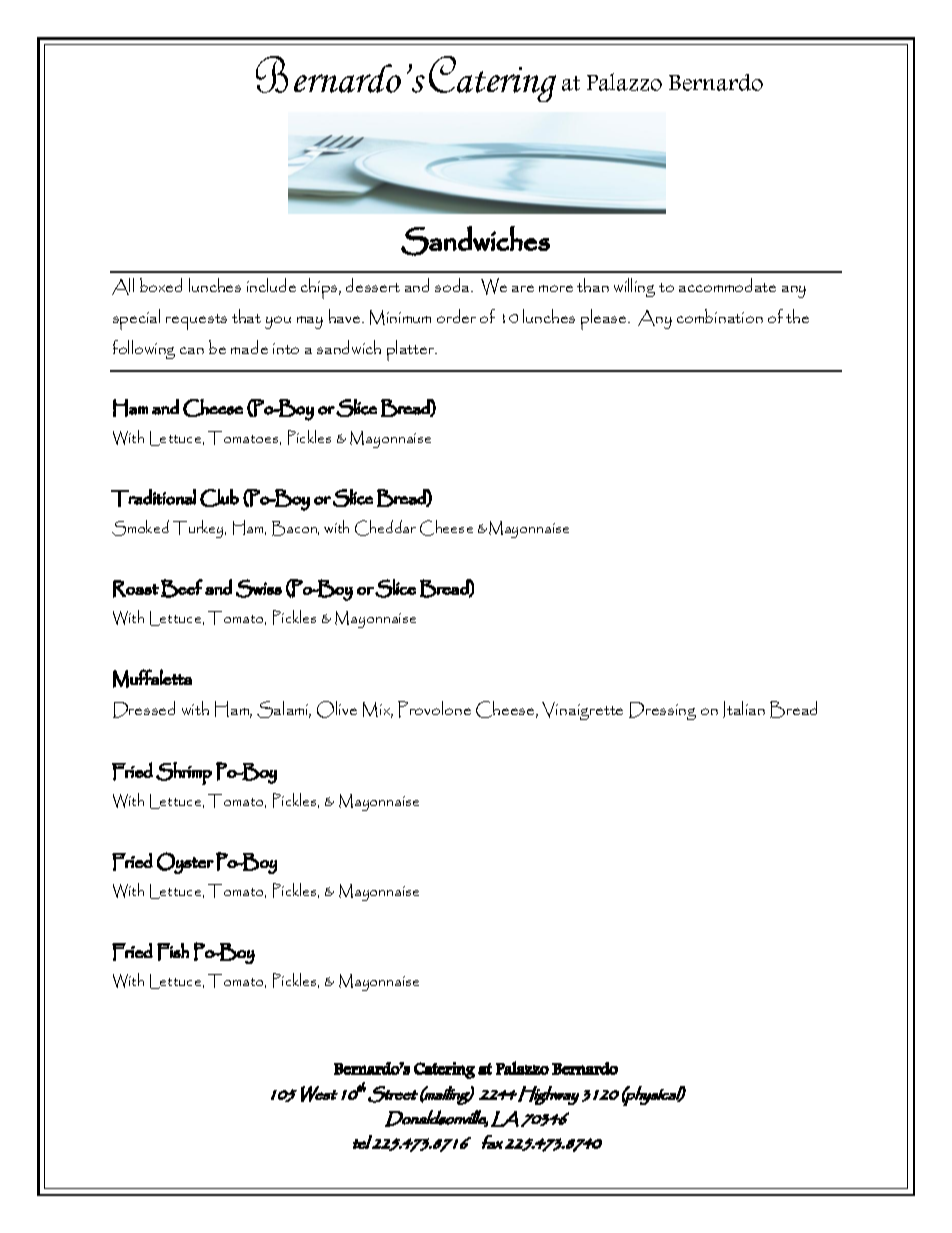  What do you see at coordinates (196, 322) in the image?
I see `requests` at bounding box center [196, 322].
